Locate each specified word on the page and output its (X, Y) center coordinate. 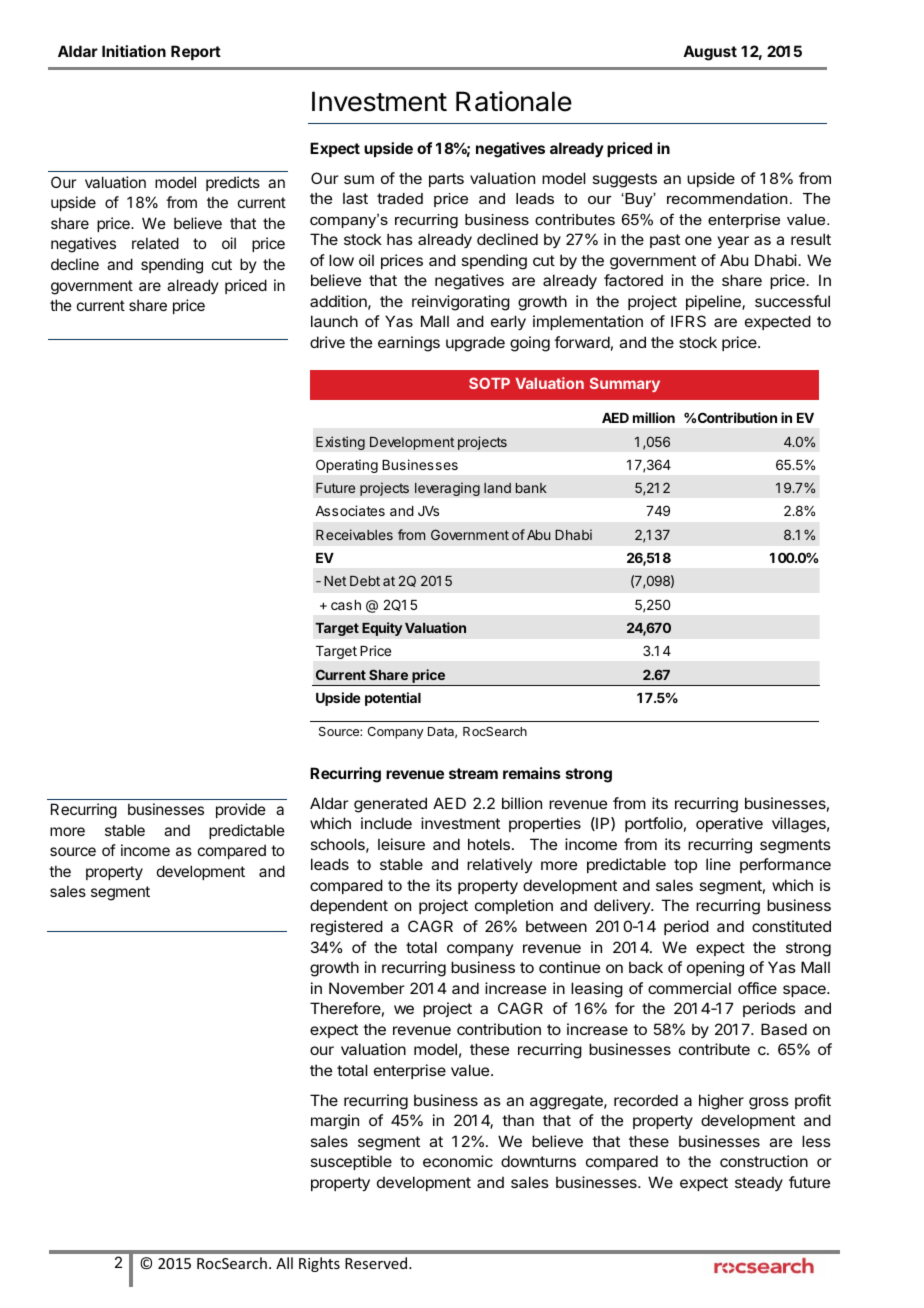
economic (458, 1161)
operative (729, 824)
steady (759, 1184)
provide (241, 810)
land (497, 488)
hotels (490, 844)
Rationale (514, 101)
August (710, 53)
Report (196, 52)
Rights (319, 1264)
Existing (340, 443)
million (654, 417)
